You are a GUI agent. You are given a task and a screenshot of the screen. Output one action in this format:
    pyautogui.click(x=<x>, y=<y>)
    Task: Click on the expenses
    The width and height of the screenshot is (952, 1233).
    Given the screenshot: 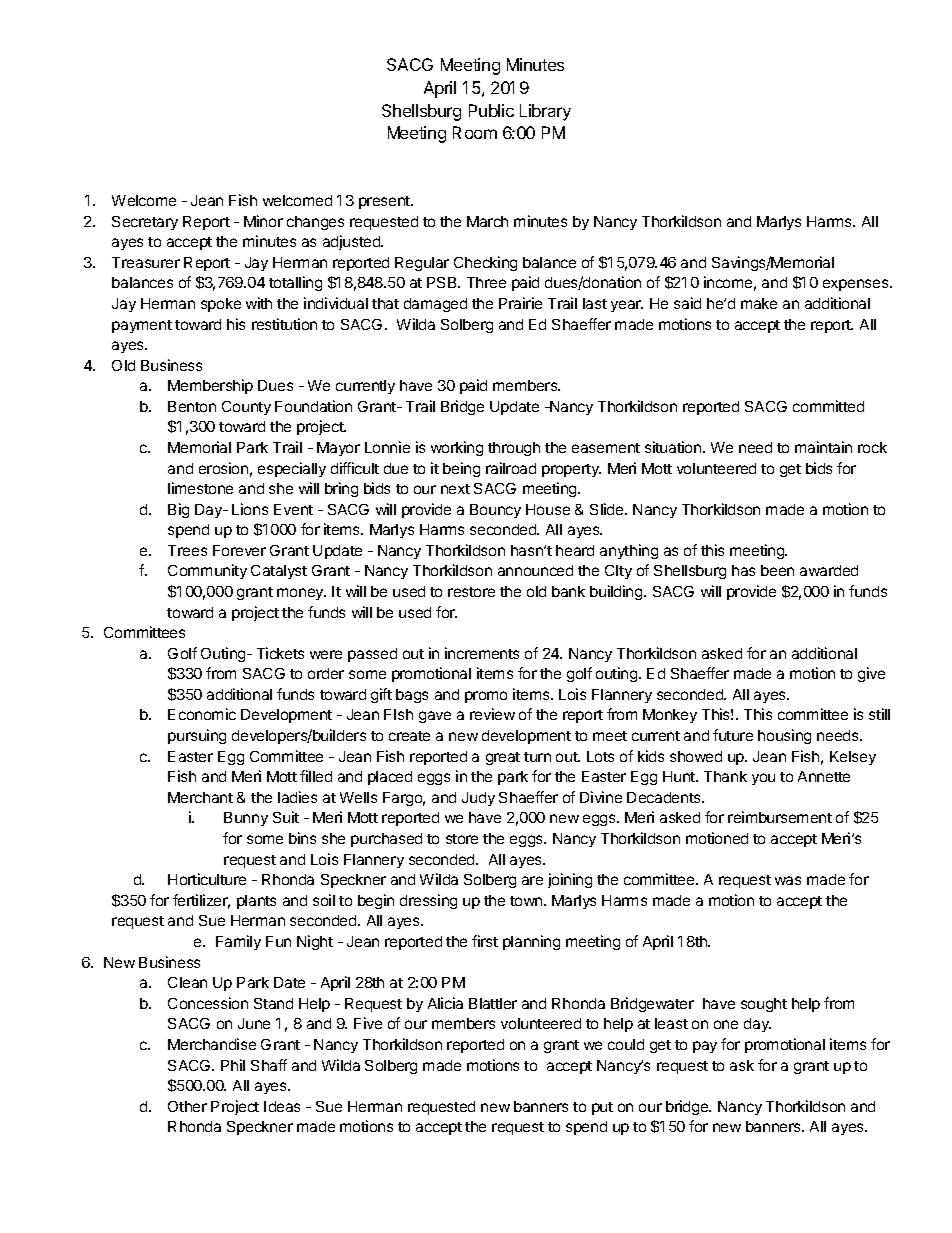 What is the action you would take?
    pyautogui.click(x=857, y=285)
